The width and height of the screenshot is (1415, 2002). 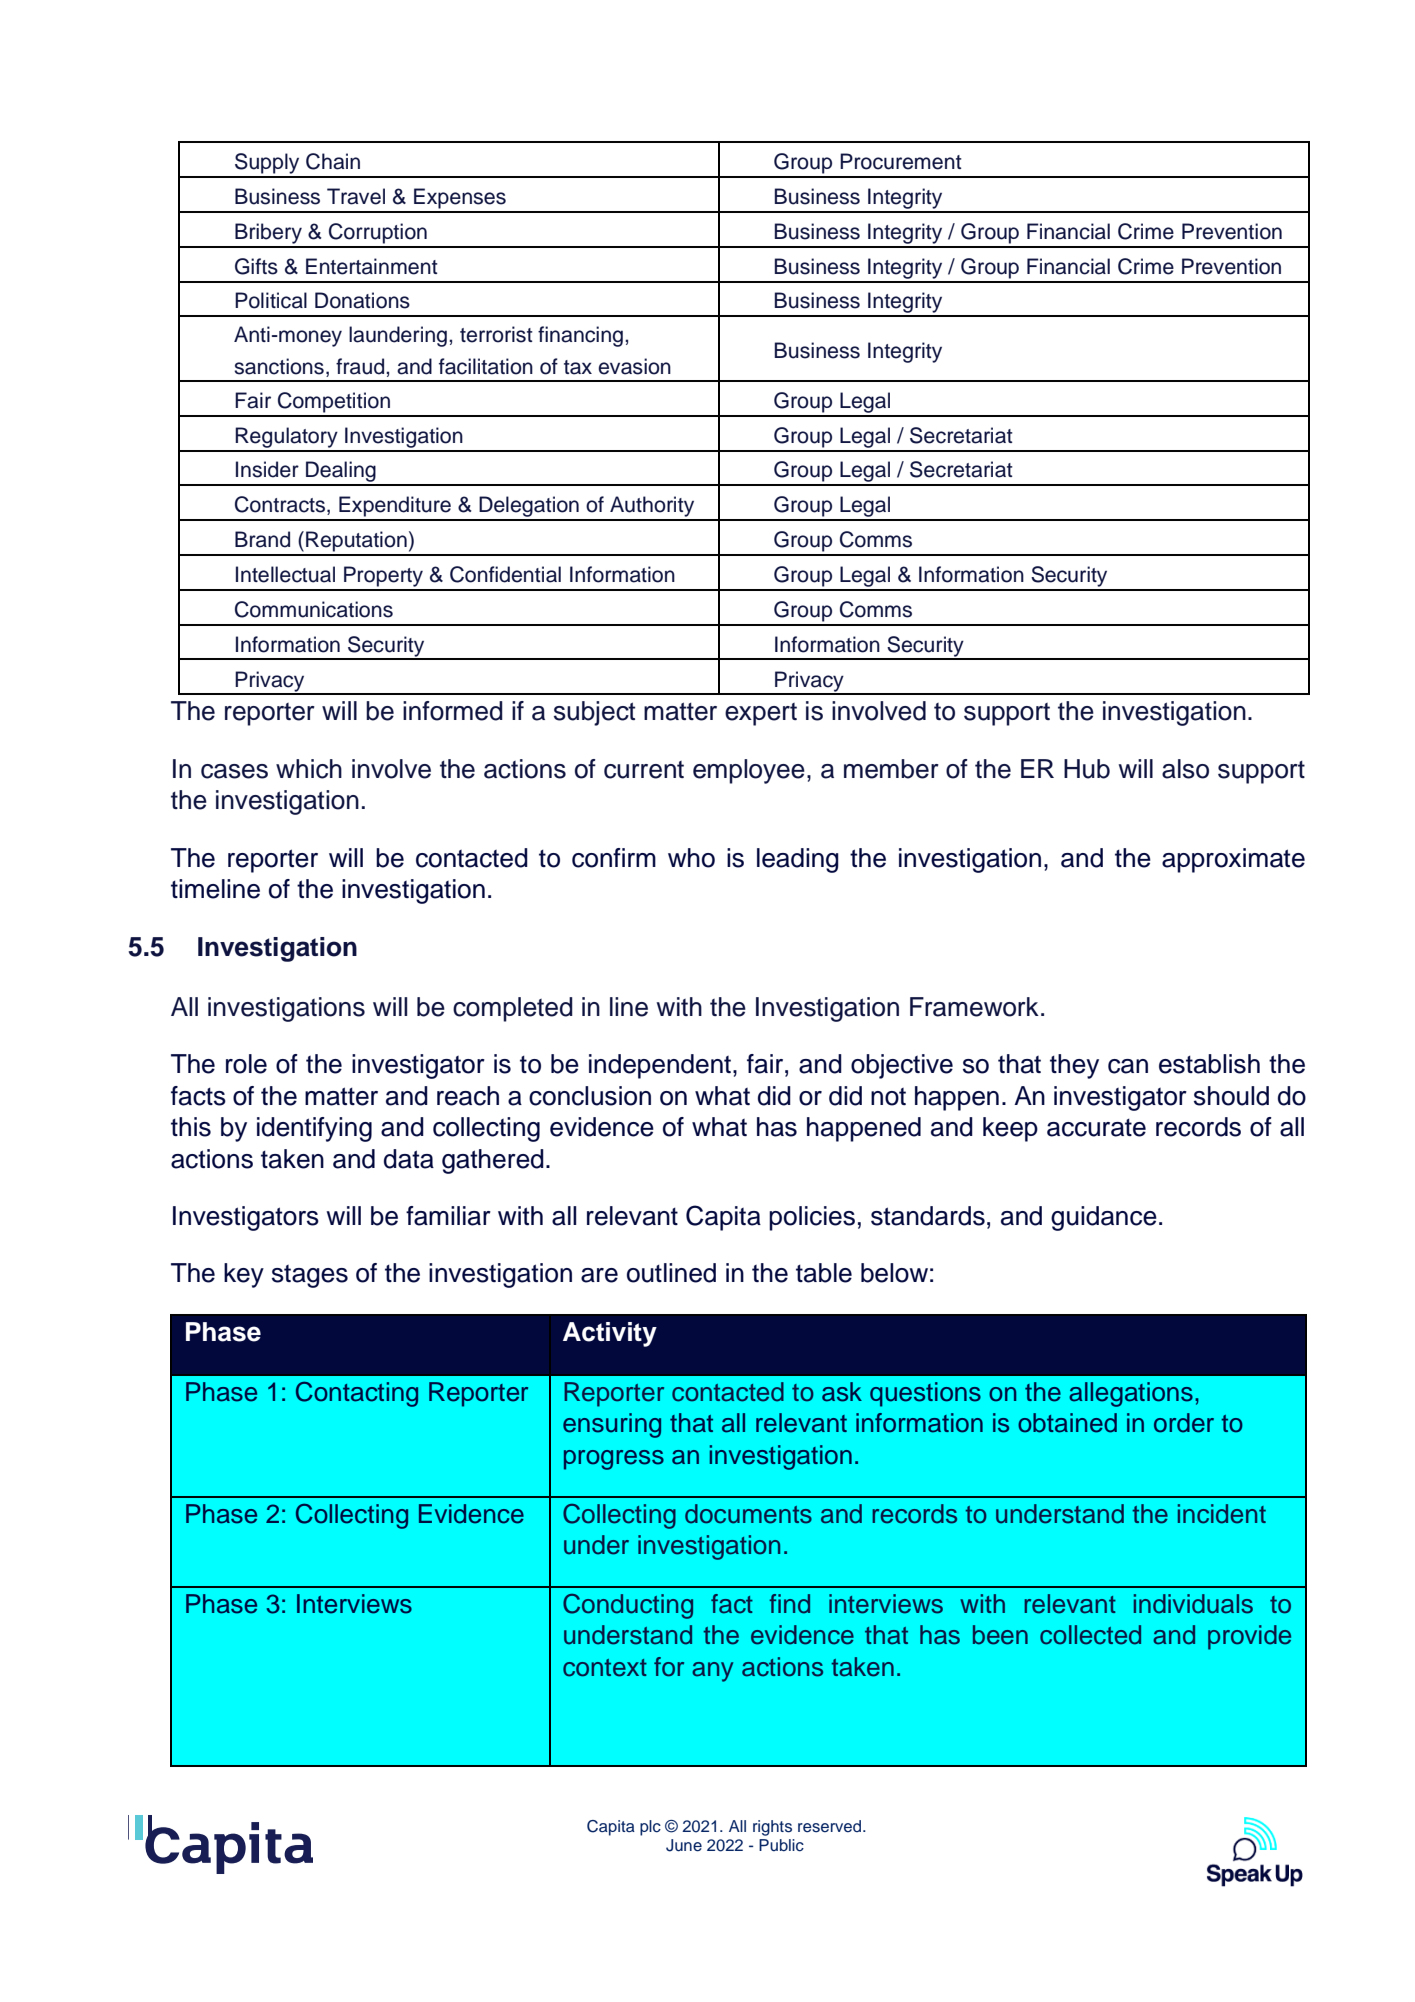 What do you see at coordinates (280, 504) in the screenshot?
I see `Contracts` at bounding box center [280, 504].
